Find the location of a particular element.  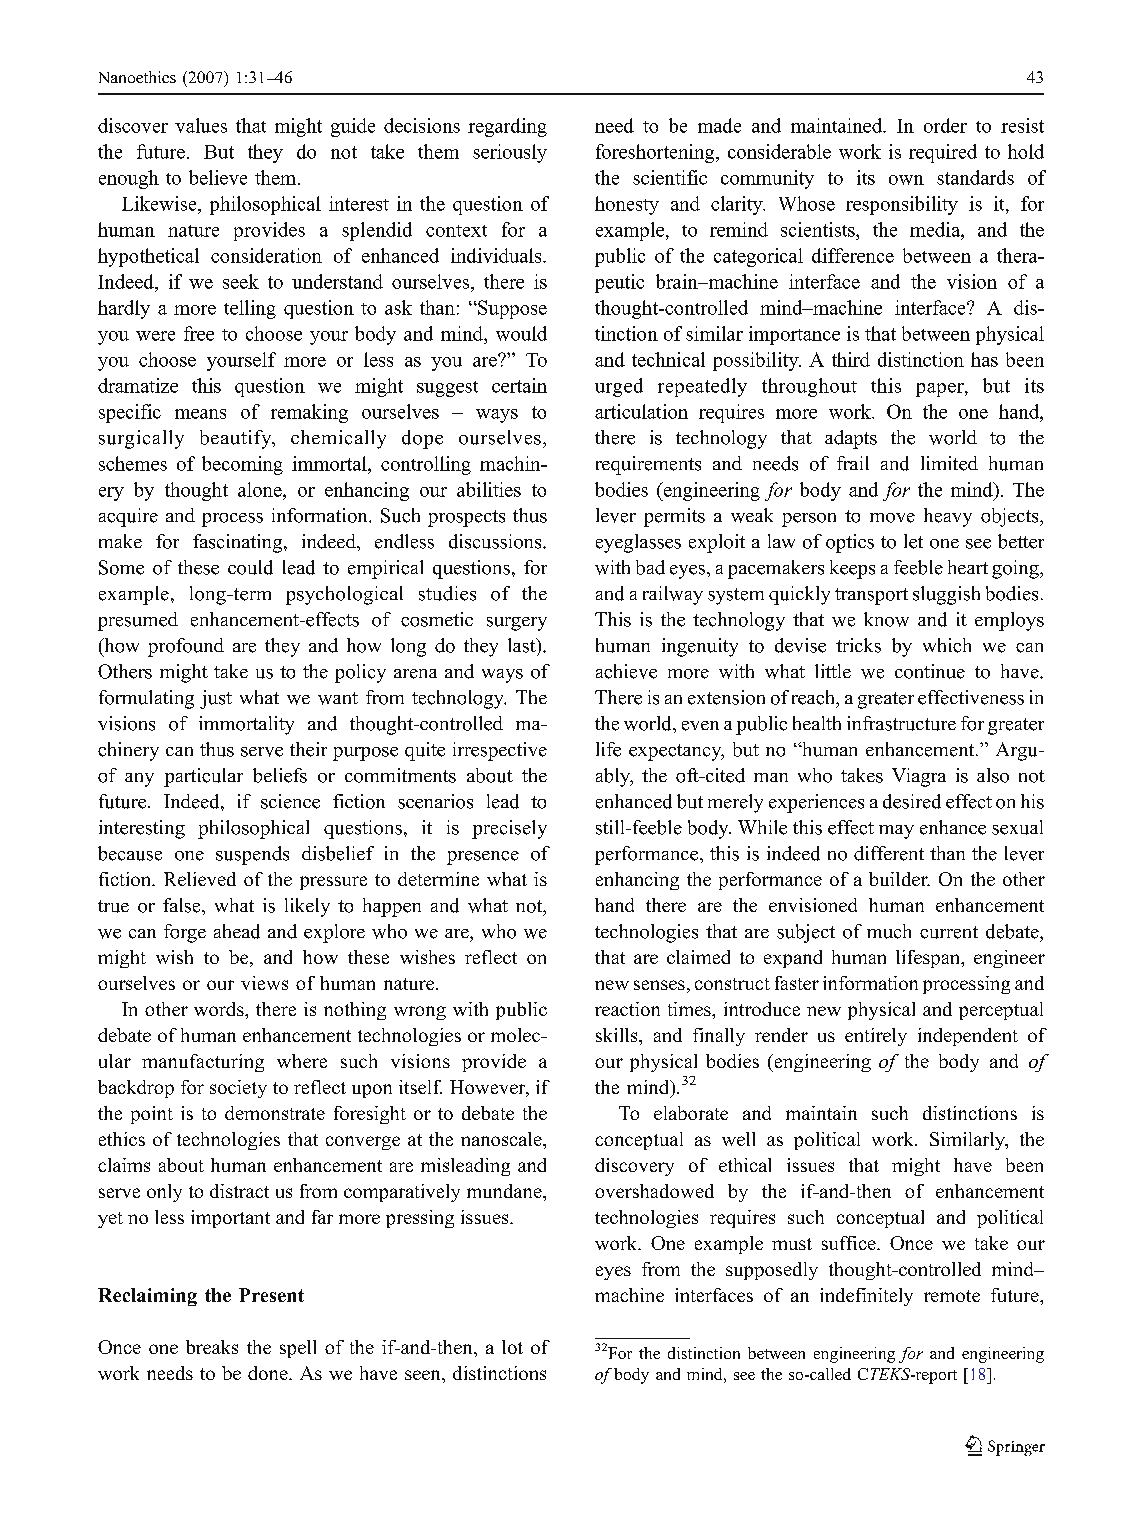

irrespective is located at coordinates (500, 751).
